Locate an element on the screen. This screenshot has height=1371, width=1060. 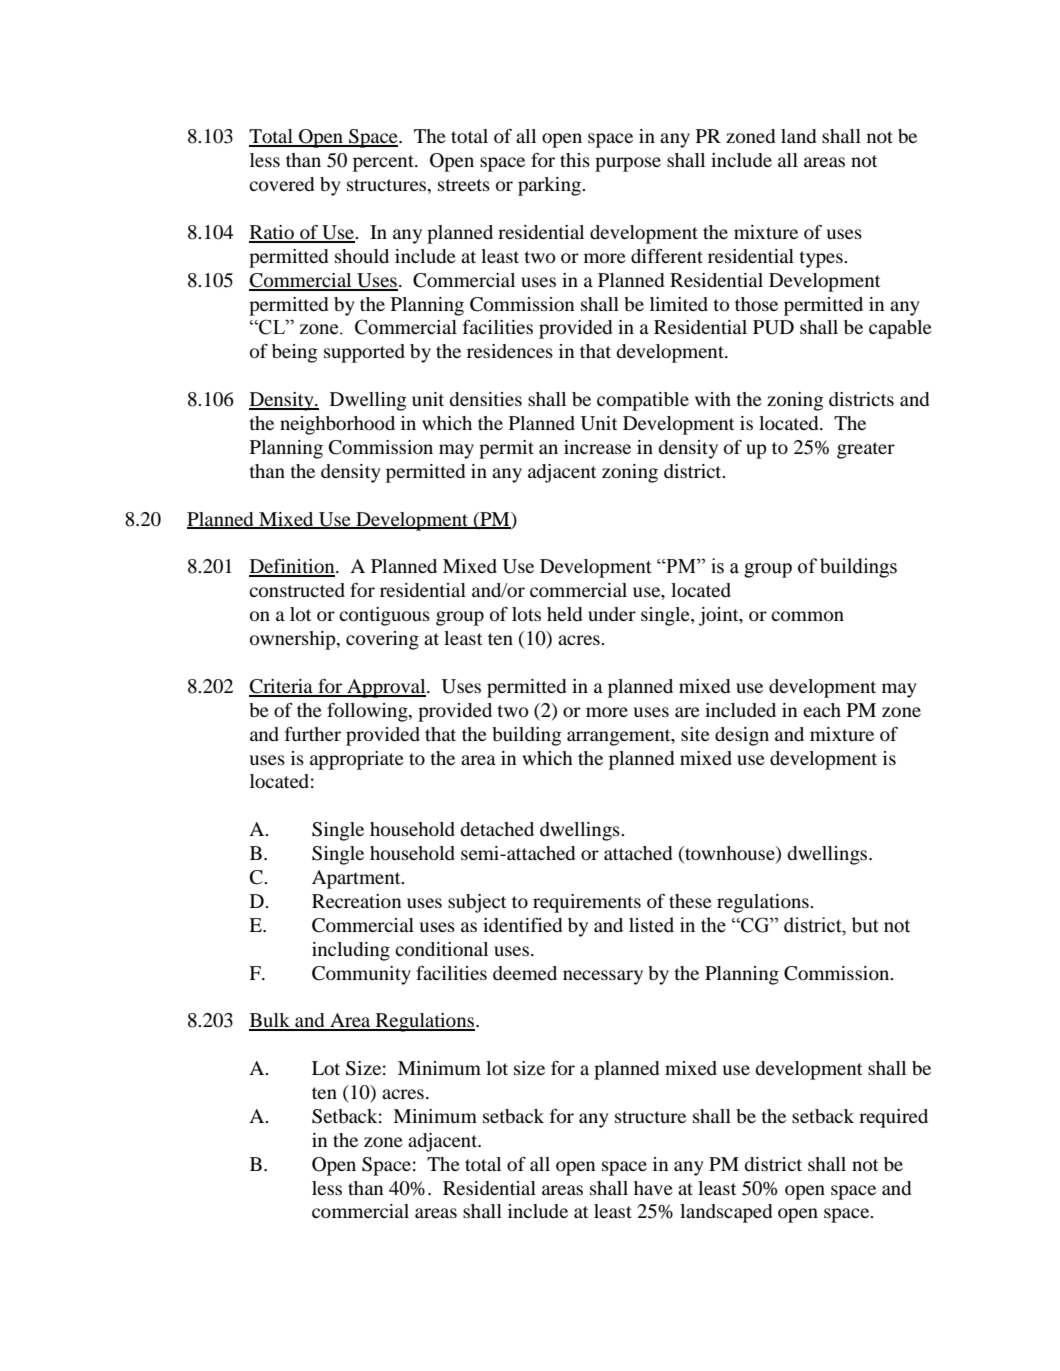
have is located at coordinates (653, 1188).
